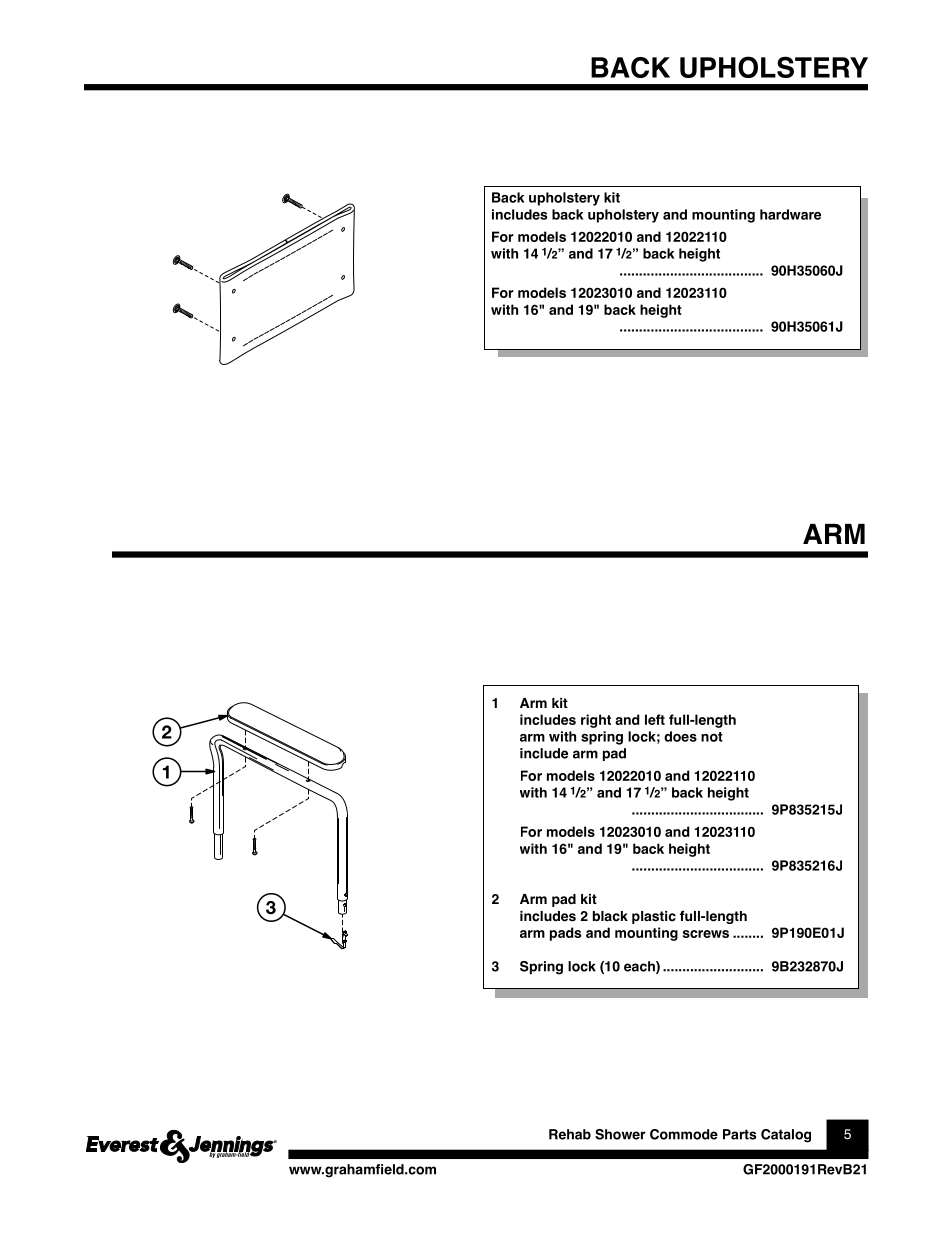 The image size is (952, 1233). I want to click on left, so click(655, 719).
